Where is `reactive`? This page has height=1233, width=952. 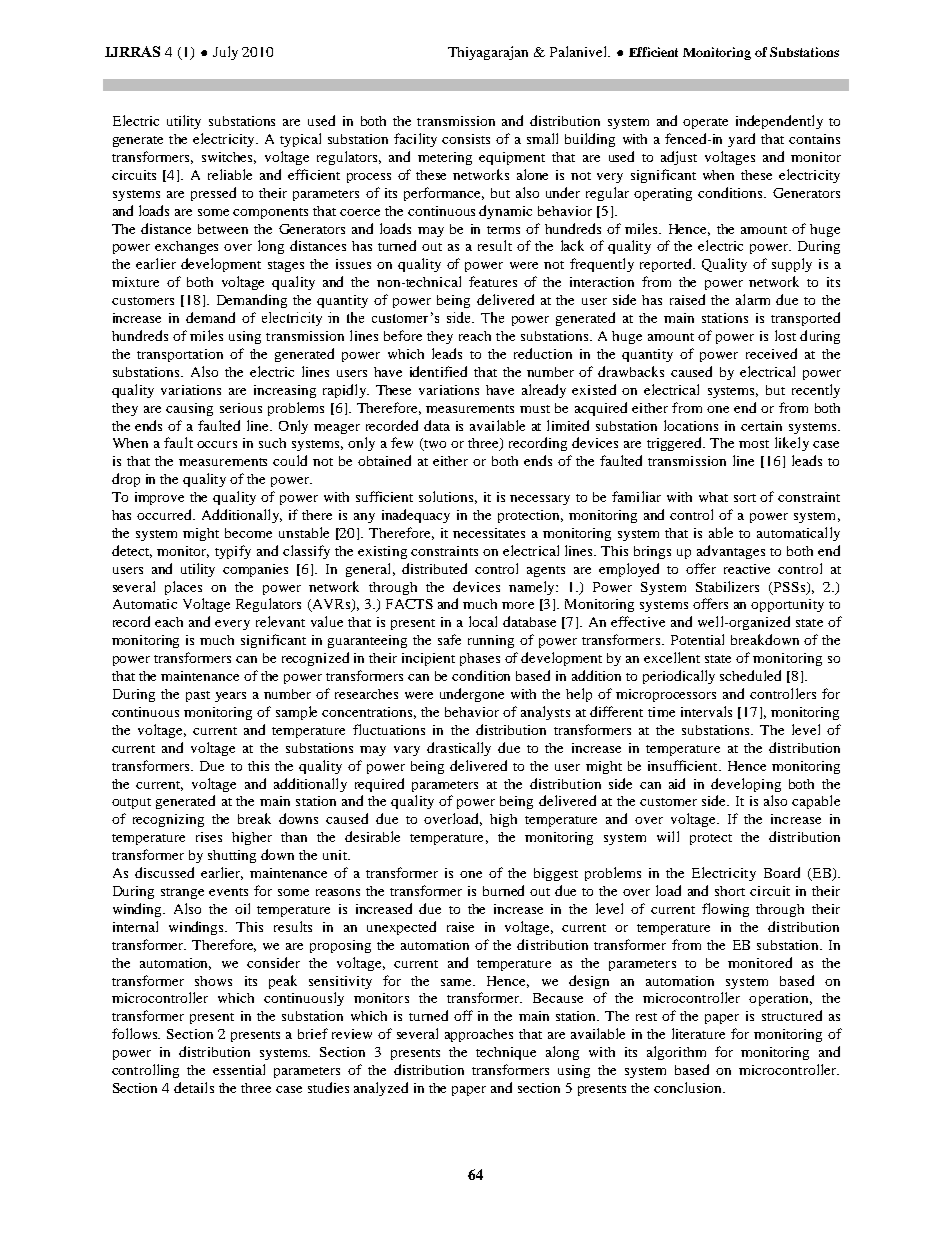 reactive is located at coordinates (747, 569).
